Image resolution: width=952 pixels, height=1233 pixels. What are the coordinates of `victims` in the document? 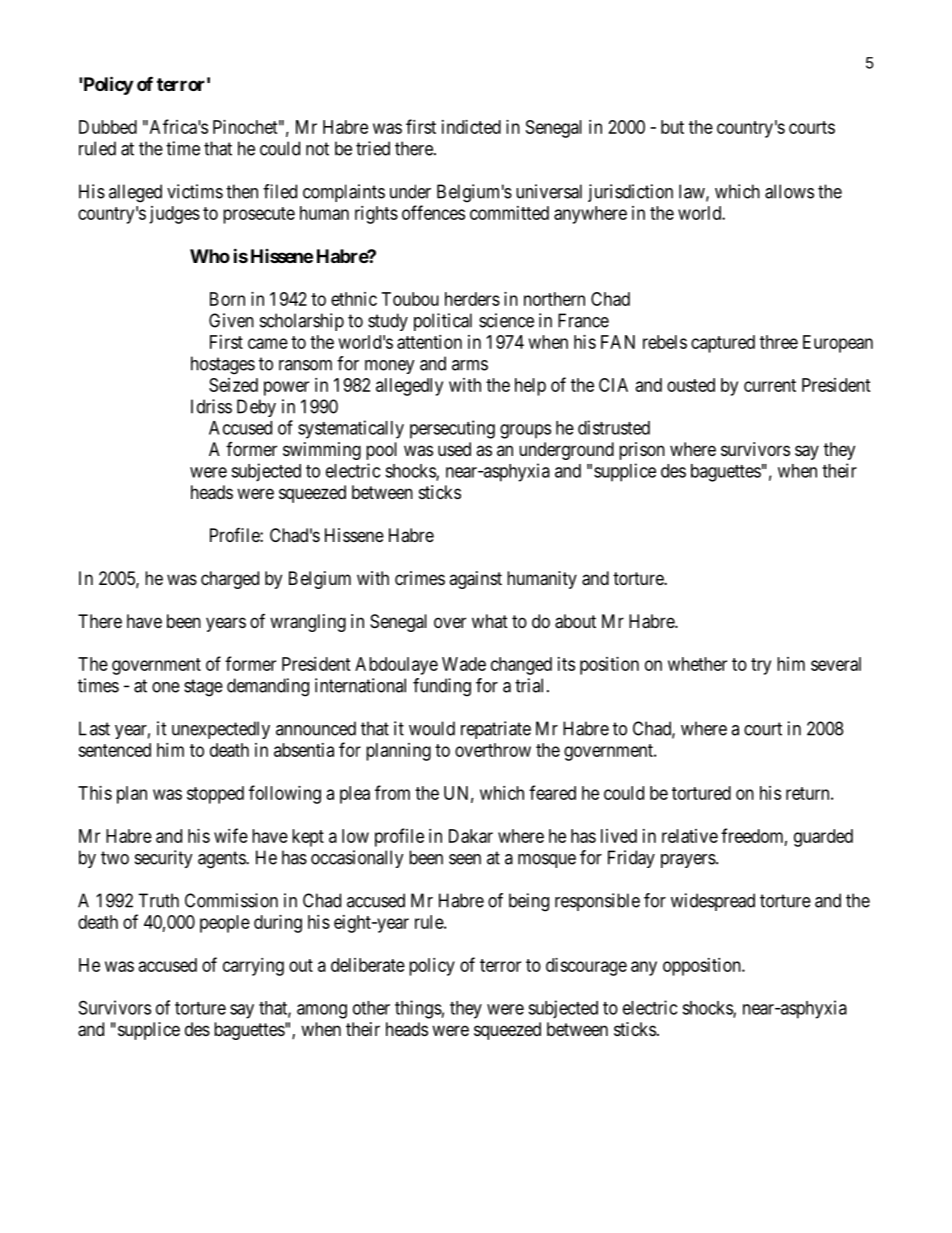 It's located at (195, 191).
